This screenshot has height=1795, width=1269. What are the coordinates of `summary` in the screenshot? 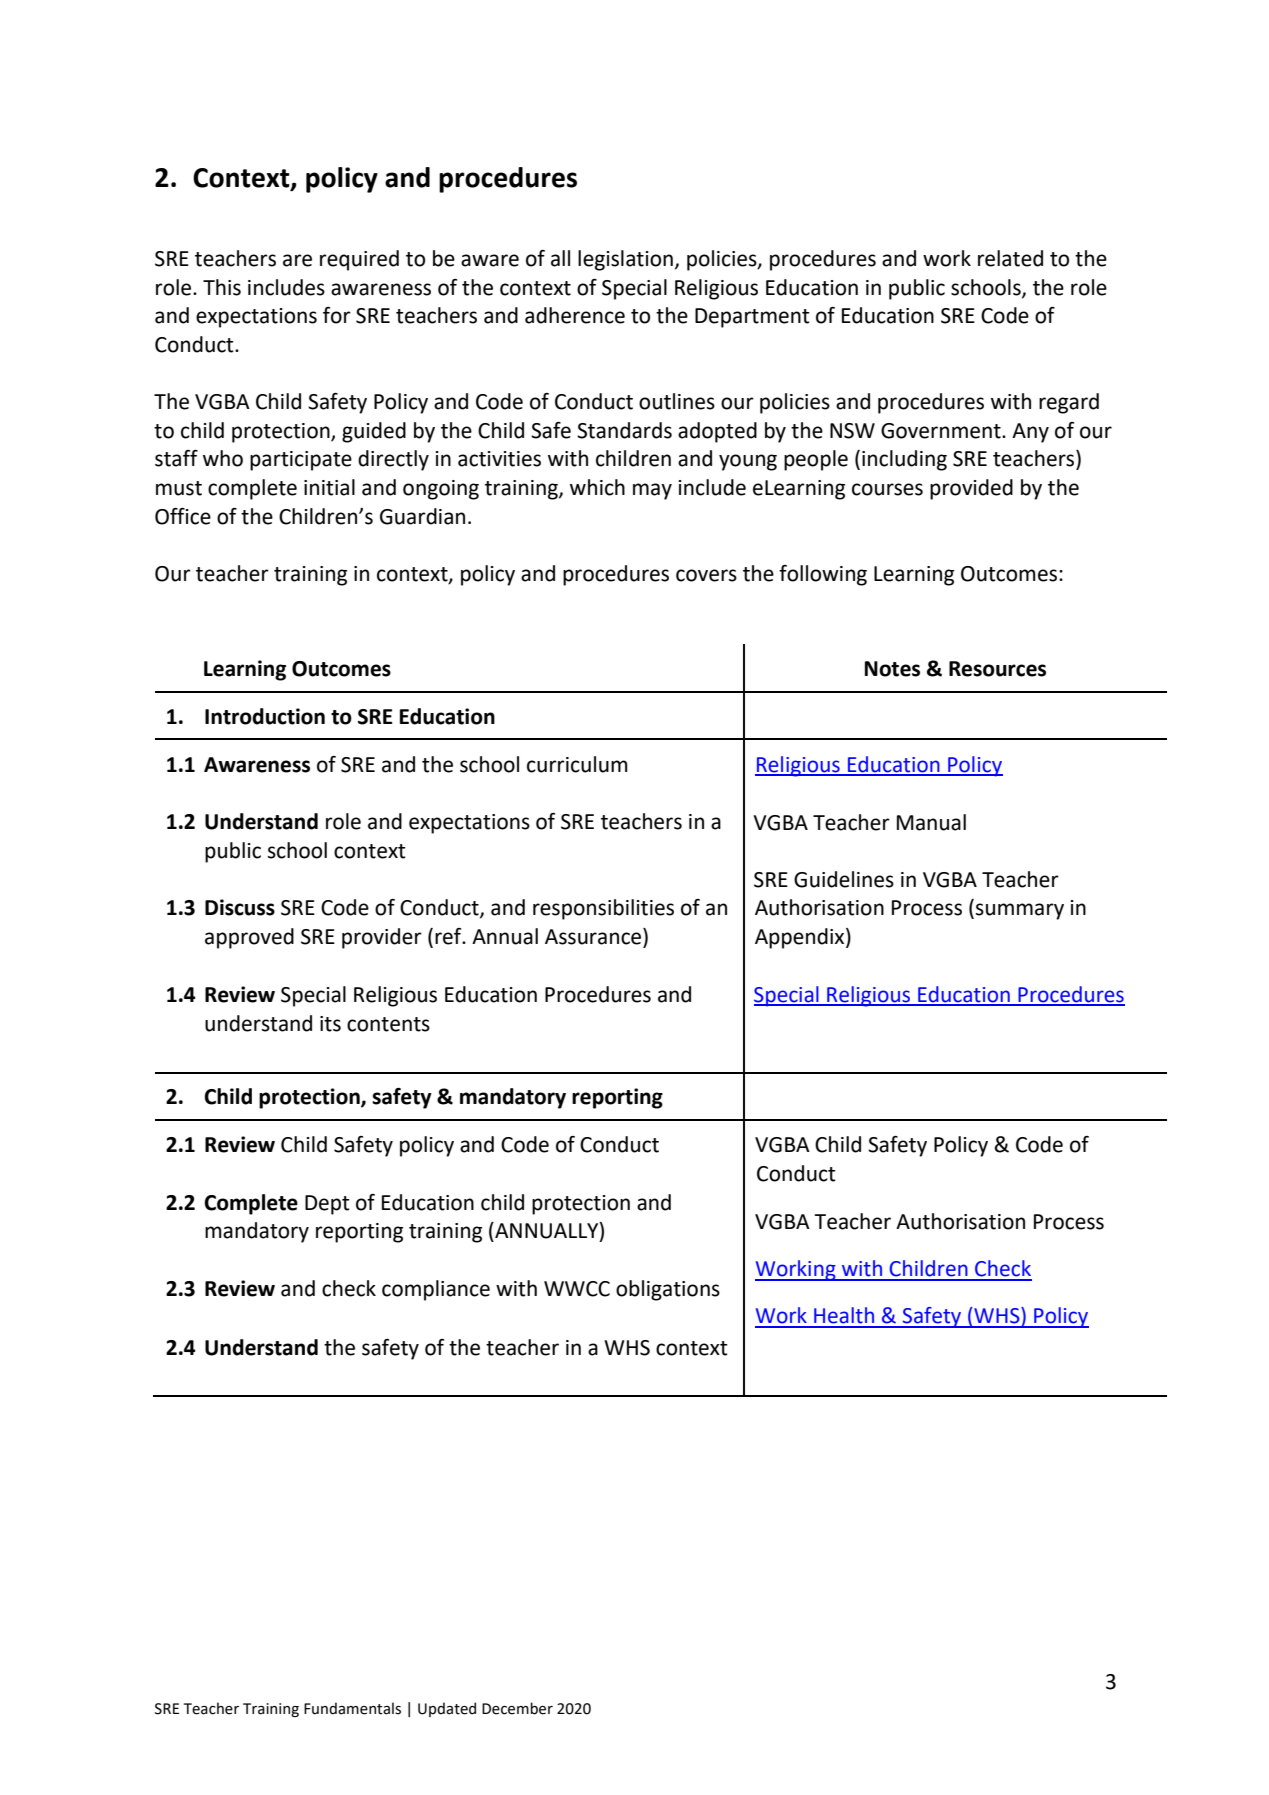 It's located at (1020, 911).
